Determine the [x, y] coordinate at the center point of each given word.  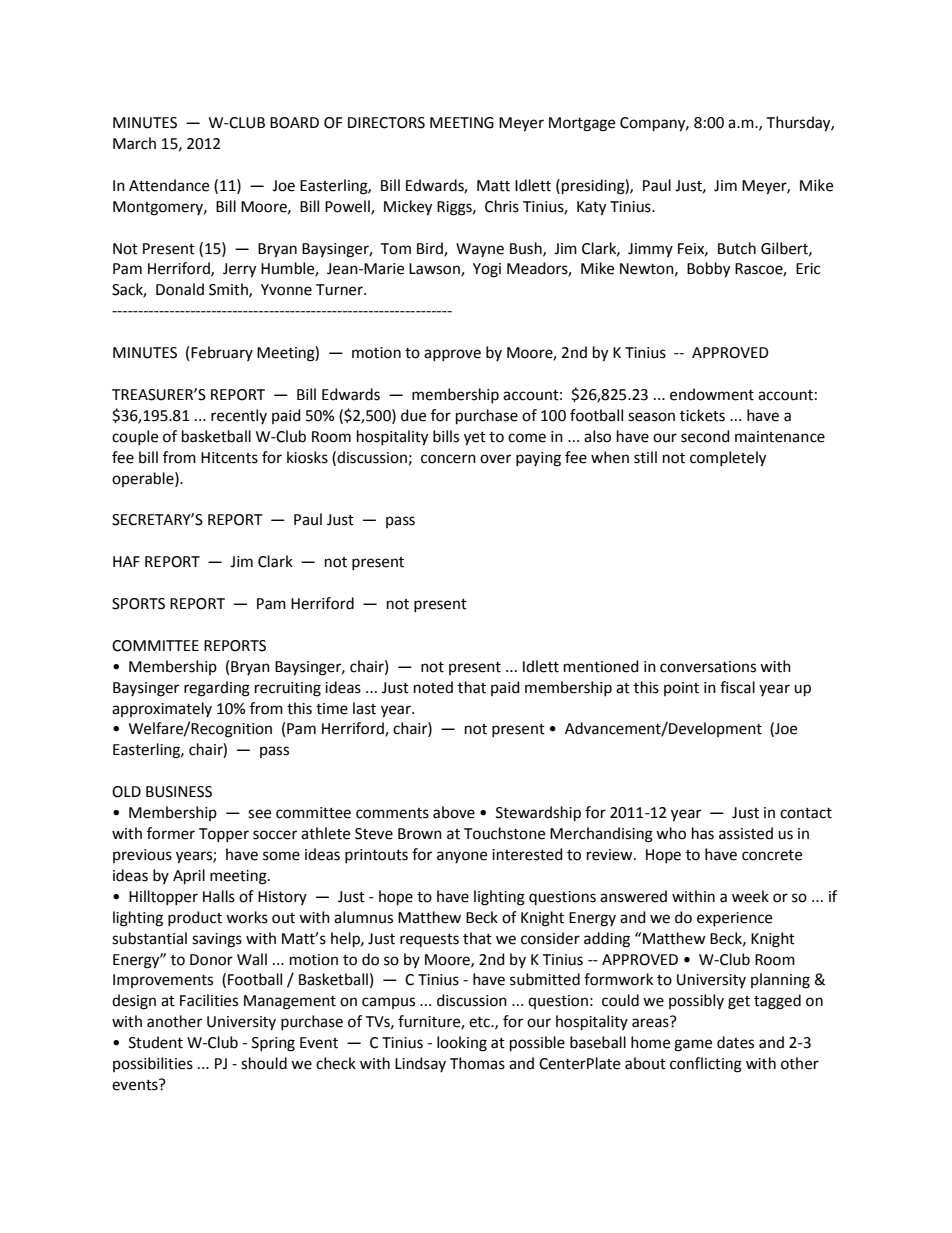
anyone [462, 857]
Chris [502, 206]
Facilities [209, 1000]
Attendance [169, 185]
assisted [746, 833]
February [222, 353]
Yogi [487, 270]
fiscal [737, 687]
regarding [217, 689]
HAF [126, 561]
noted [433, 687]
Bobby [708, 270]
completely [728, 459]
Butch [737, 248]
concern [448, 459]
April [189, 877]
